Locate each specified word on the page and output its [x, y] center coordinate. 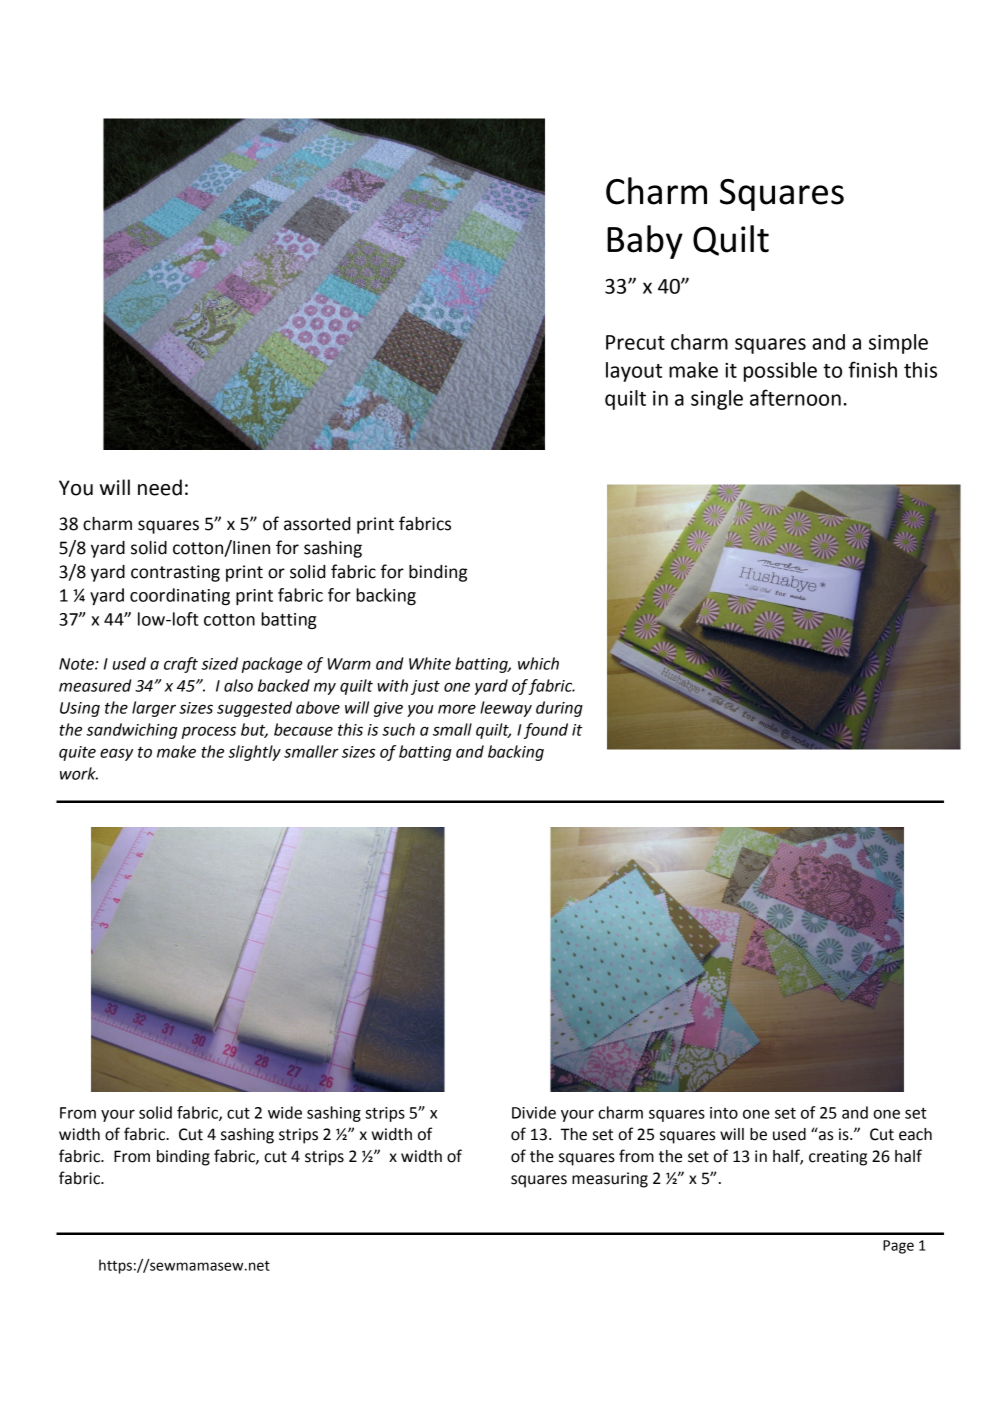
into [724, 1113]
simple [898, 344]
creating [838, 1158]
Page [898, 1247]
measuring [610, 1180]
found [546, 731]
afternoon [795, 397]
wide [285, 1112]
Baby [645, 242]
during [559, 709]
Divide [534, 1112]
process [209, 732]
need [160, 487]
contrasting [175, 573]
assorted [317, 524]
